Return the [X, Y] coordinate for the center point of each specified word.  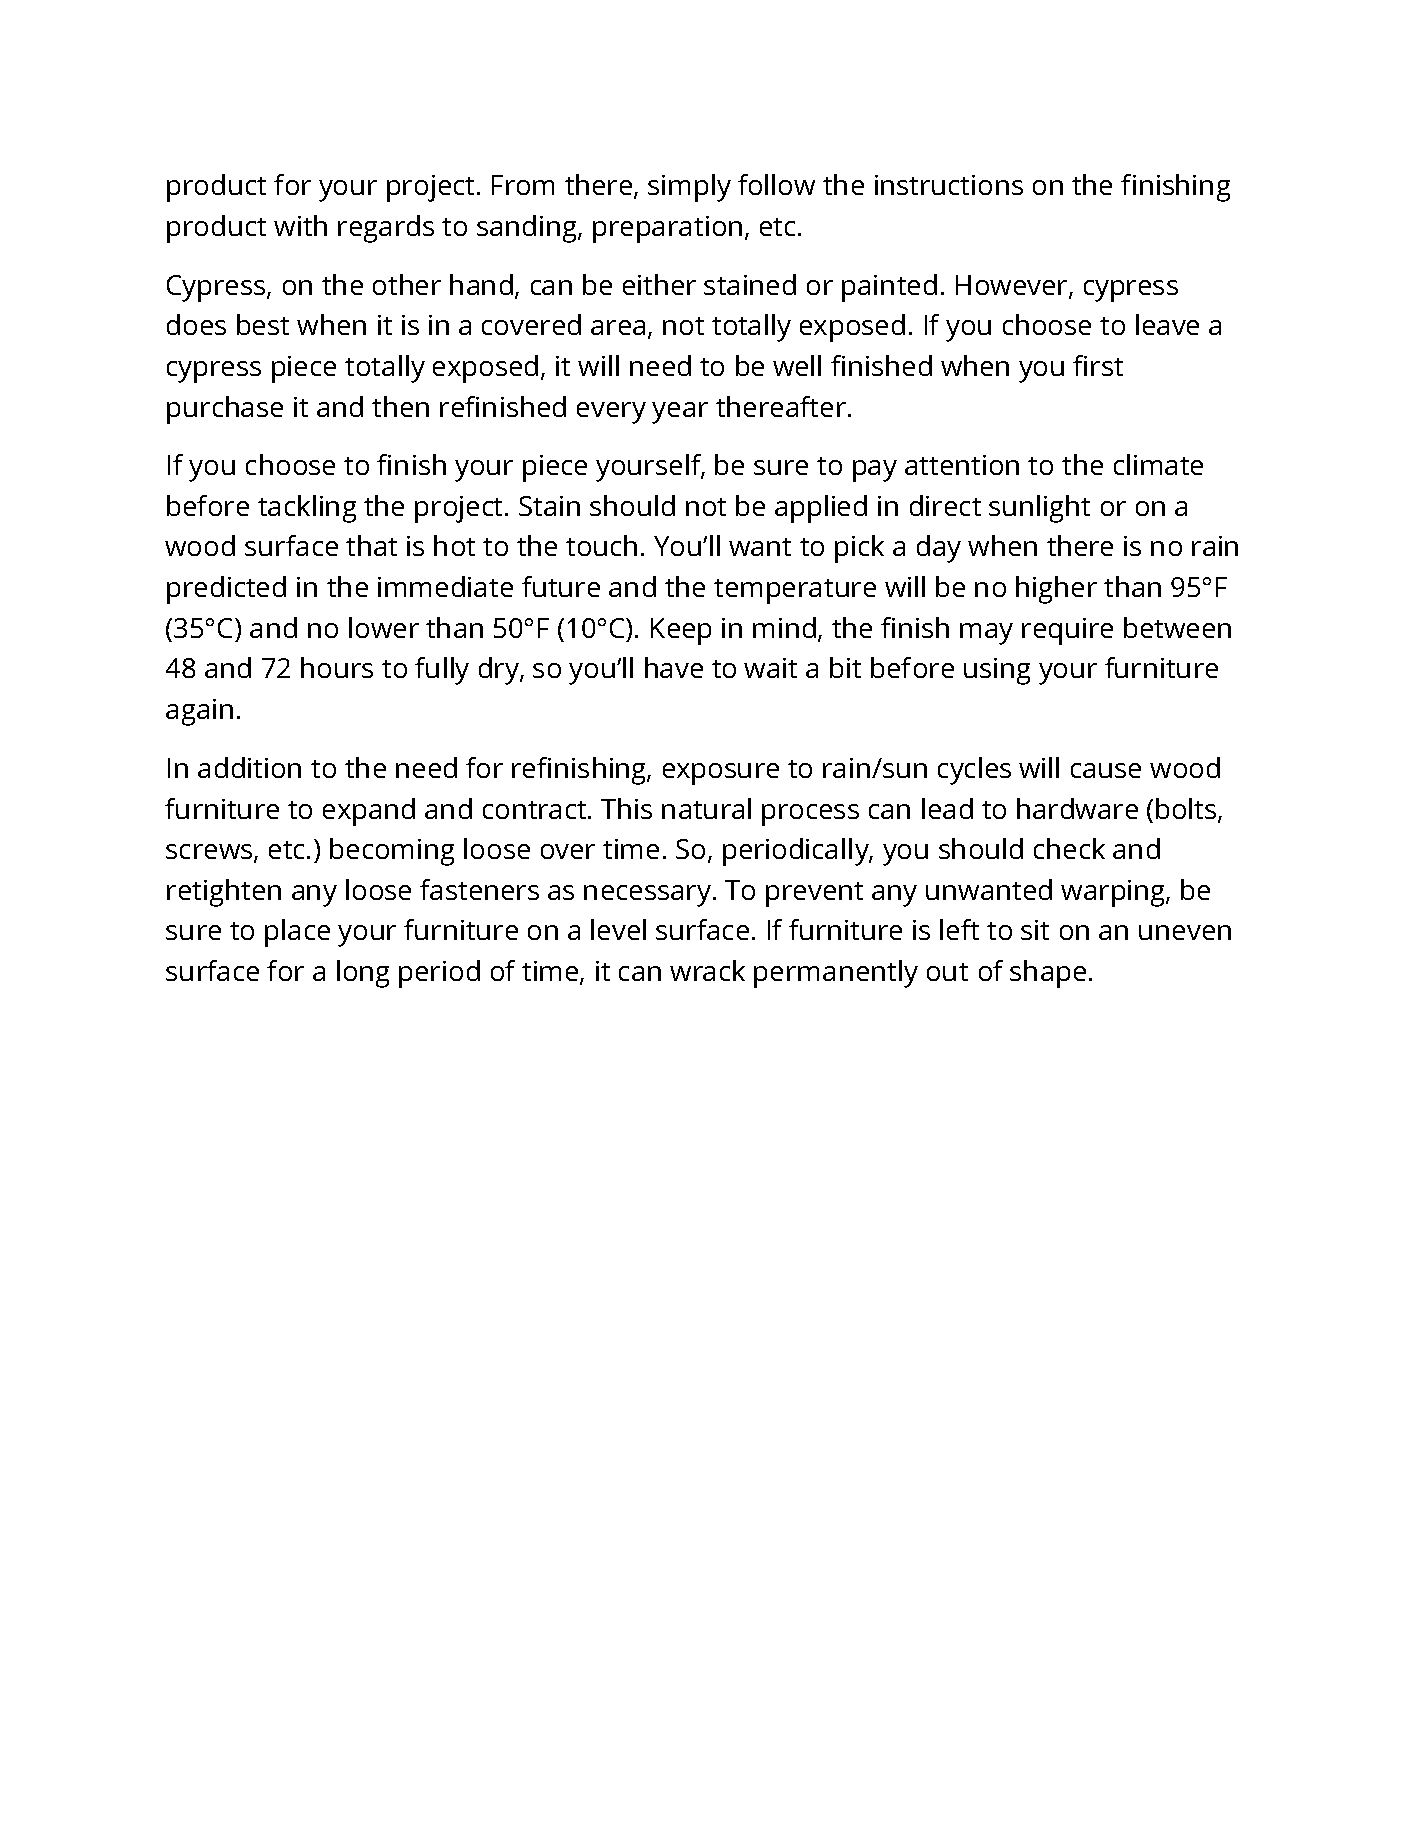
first [1098, 365]
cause [1106, 770]
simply [689, 188]
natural [706, 808]
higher [1056, 590]
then [400, 406]
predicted [226, 590]
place [297, 933]
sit [1035, 930]
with [300, 225]
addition [249, 767]
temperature [795, 591]
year [680, 413]
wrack [707, 970]
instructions [949, 185]
